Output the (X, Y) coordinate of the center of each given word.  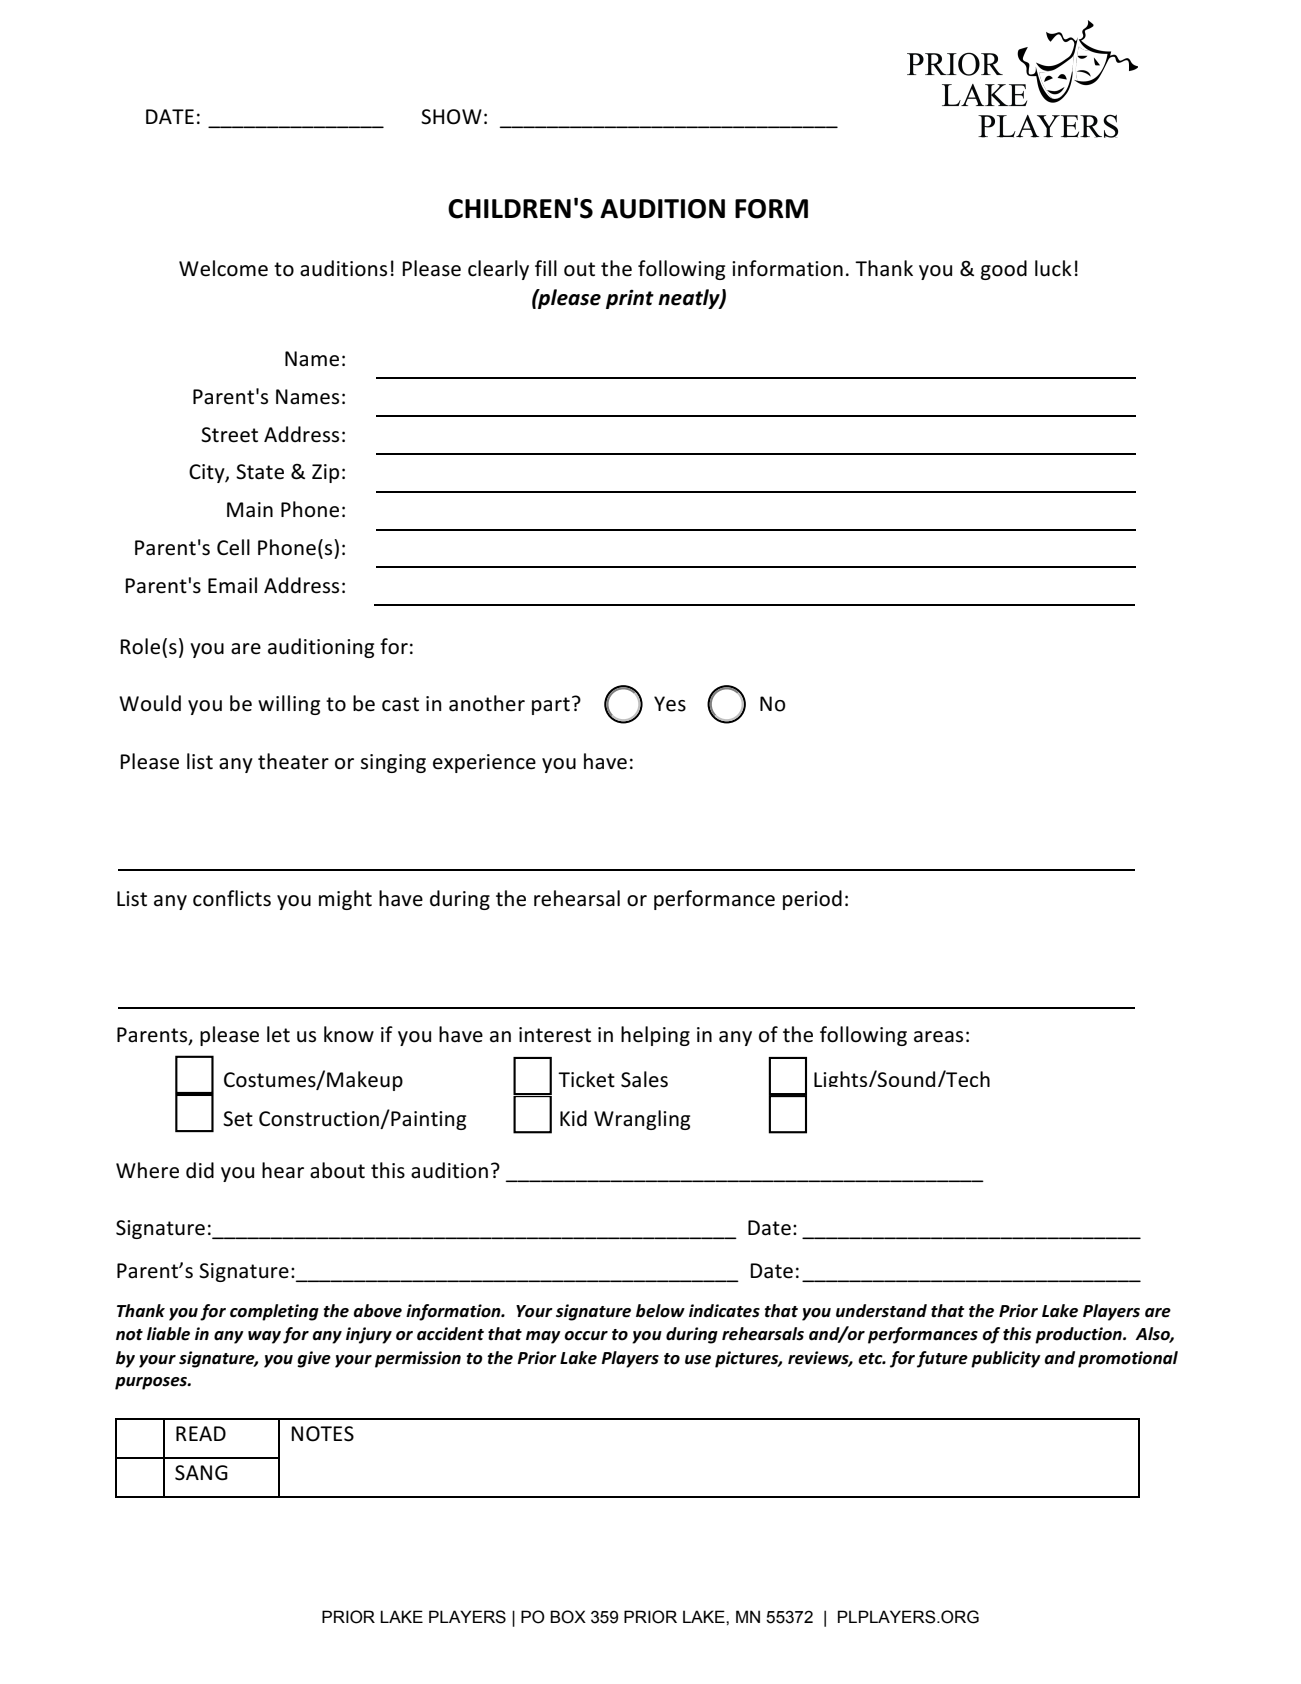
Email (232, 585)
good (1004, 270)
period (812, 900)
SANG (201, 1473)
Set (238, 1119)
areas (938, 1037)
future (942, 1359)
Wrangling (642, 1120)
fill (546, 268)
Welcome (223, 268)
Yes (670, 704)
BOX (568, 1617)
